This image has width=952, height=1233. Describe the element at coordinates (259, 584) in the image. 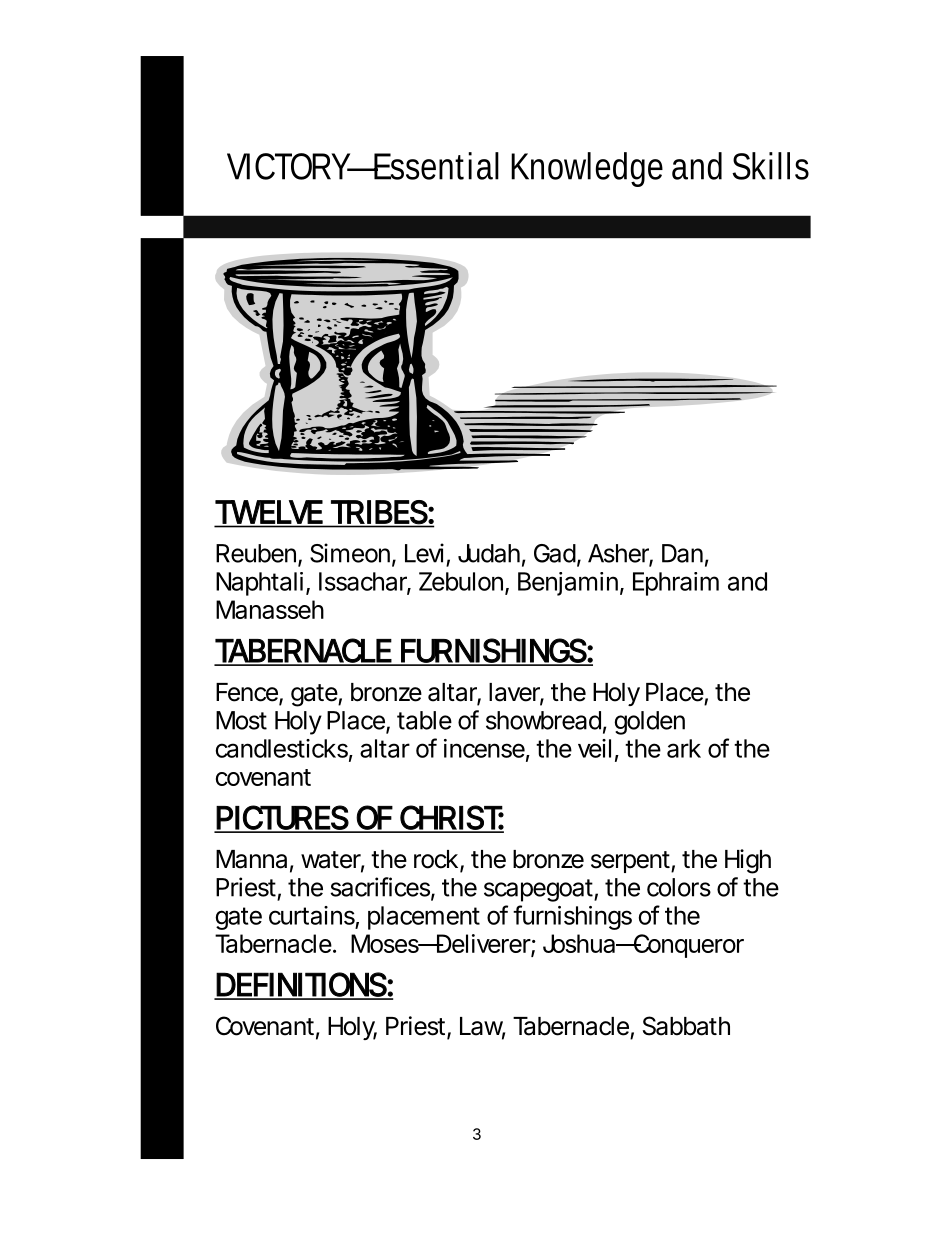

I see `Naphtali` at that location.
